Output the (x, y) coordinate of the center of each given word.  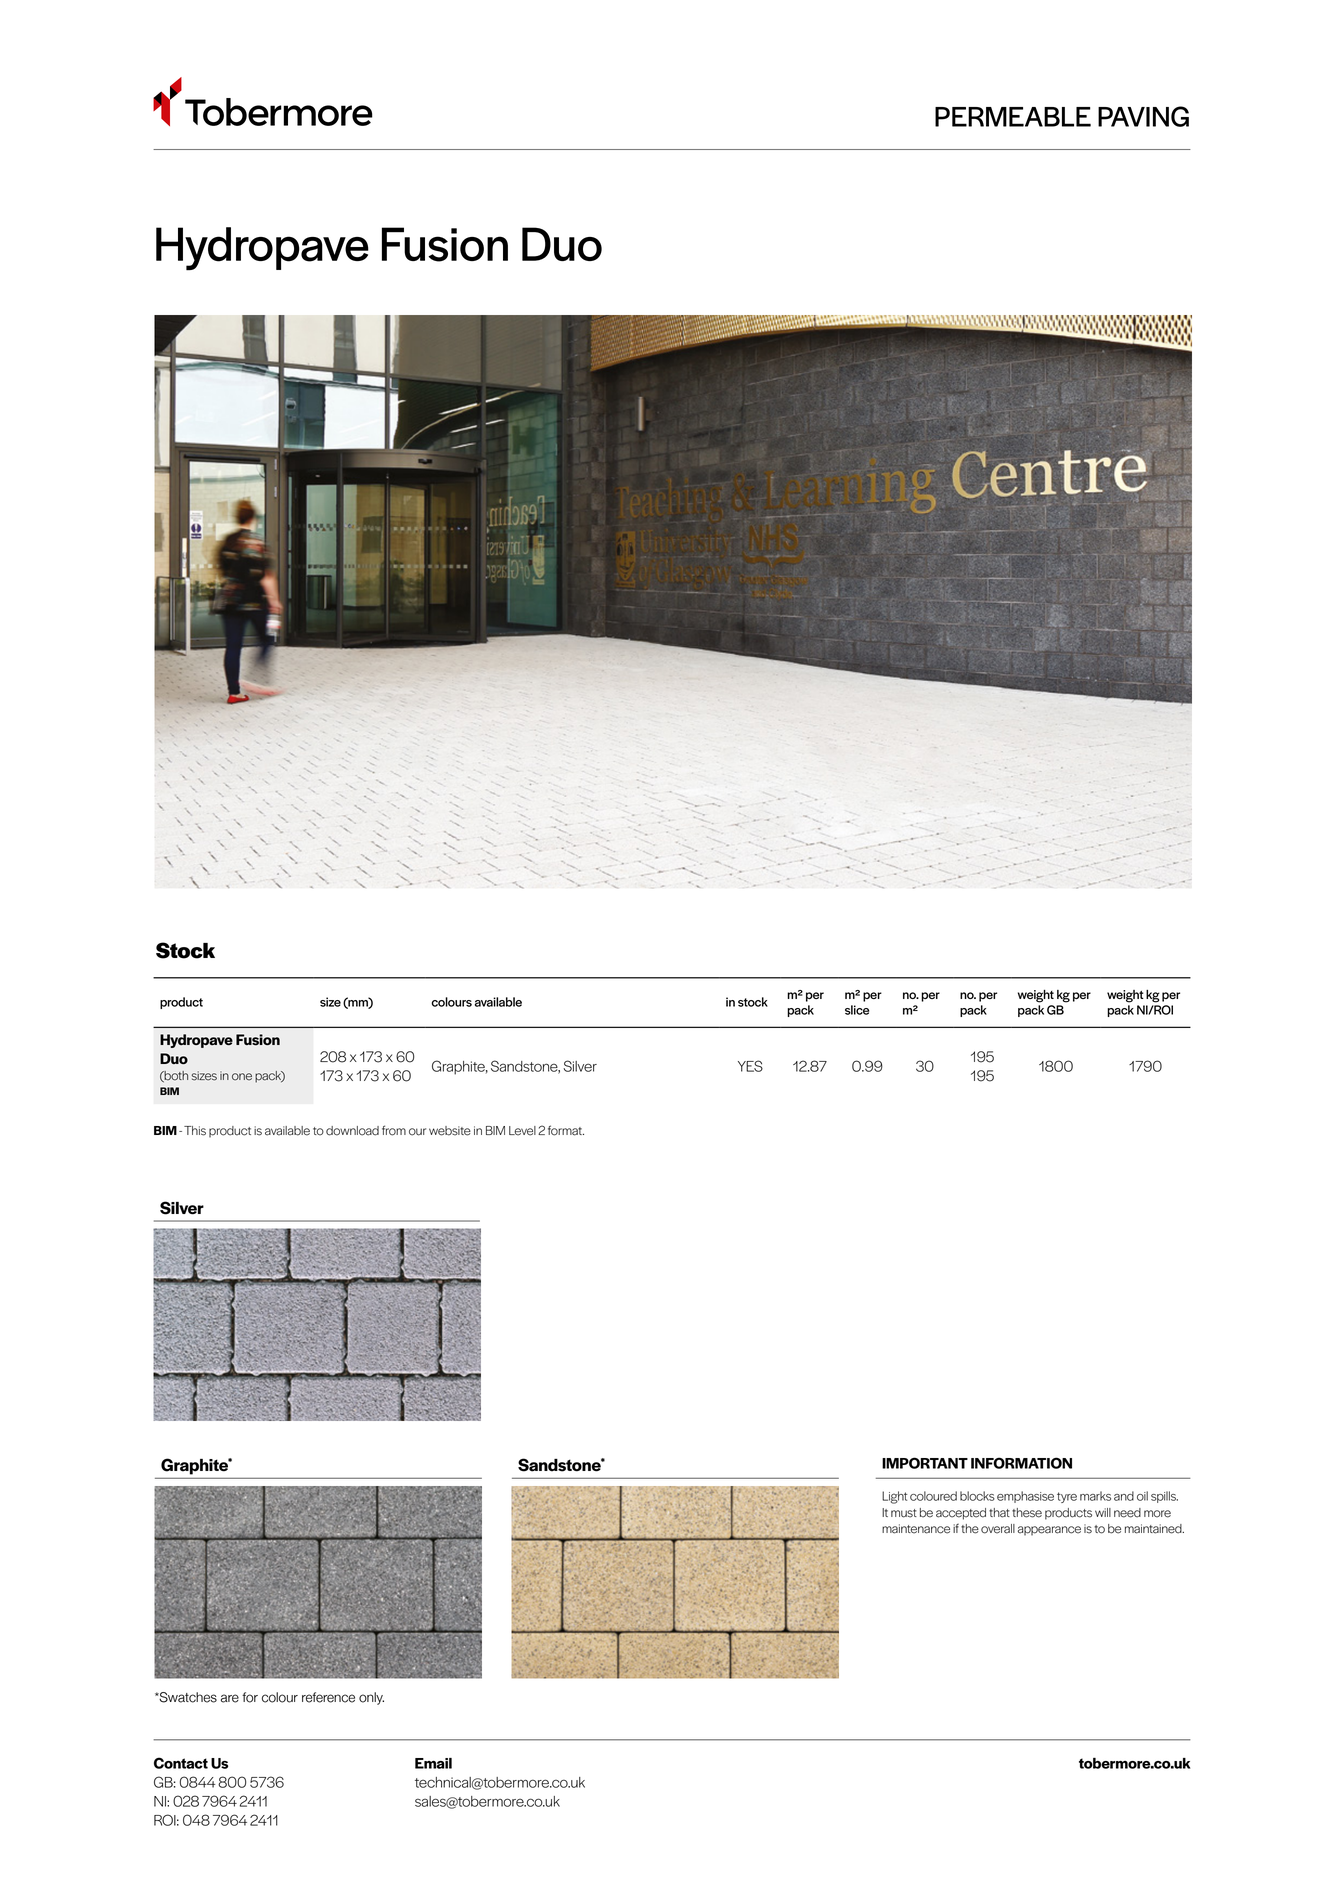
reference (328, 1697)
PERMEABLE (1013, 117)
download (352, 1131)
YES (750, 1066)
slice (857, 1010)
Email (433, 1763)
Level (522, 1131)
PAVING (1143, 116)
